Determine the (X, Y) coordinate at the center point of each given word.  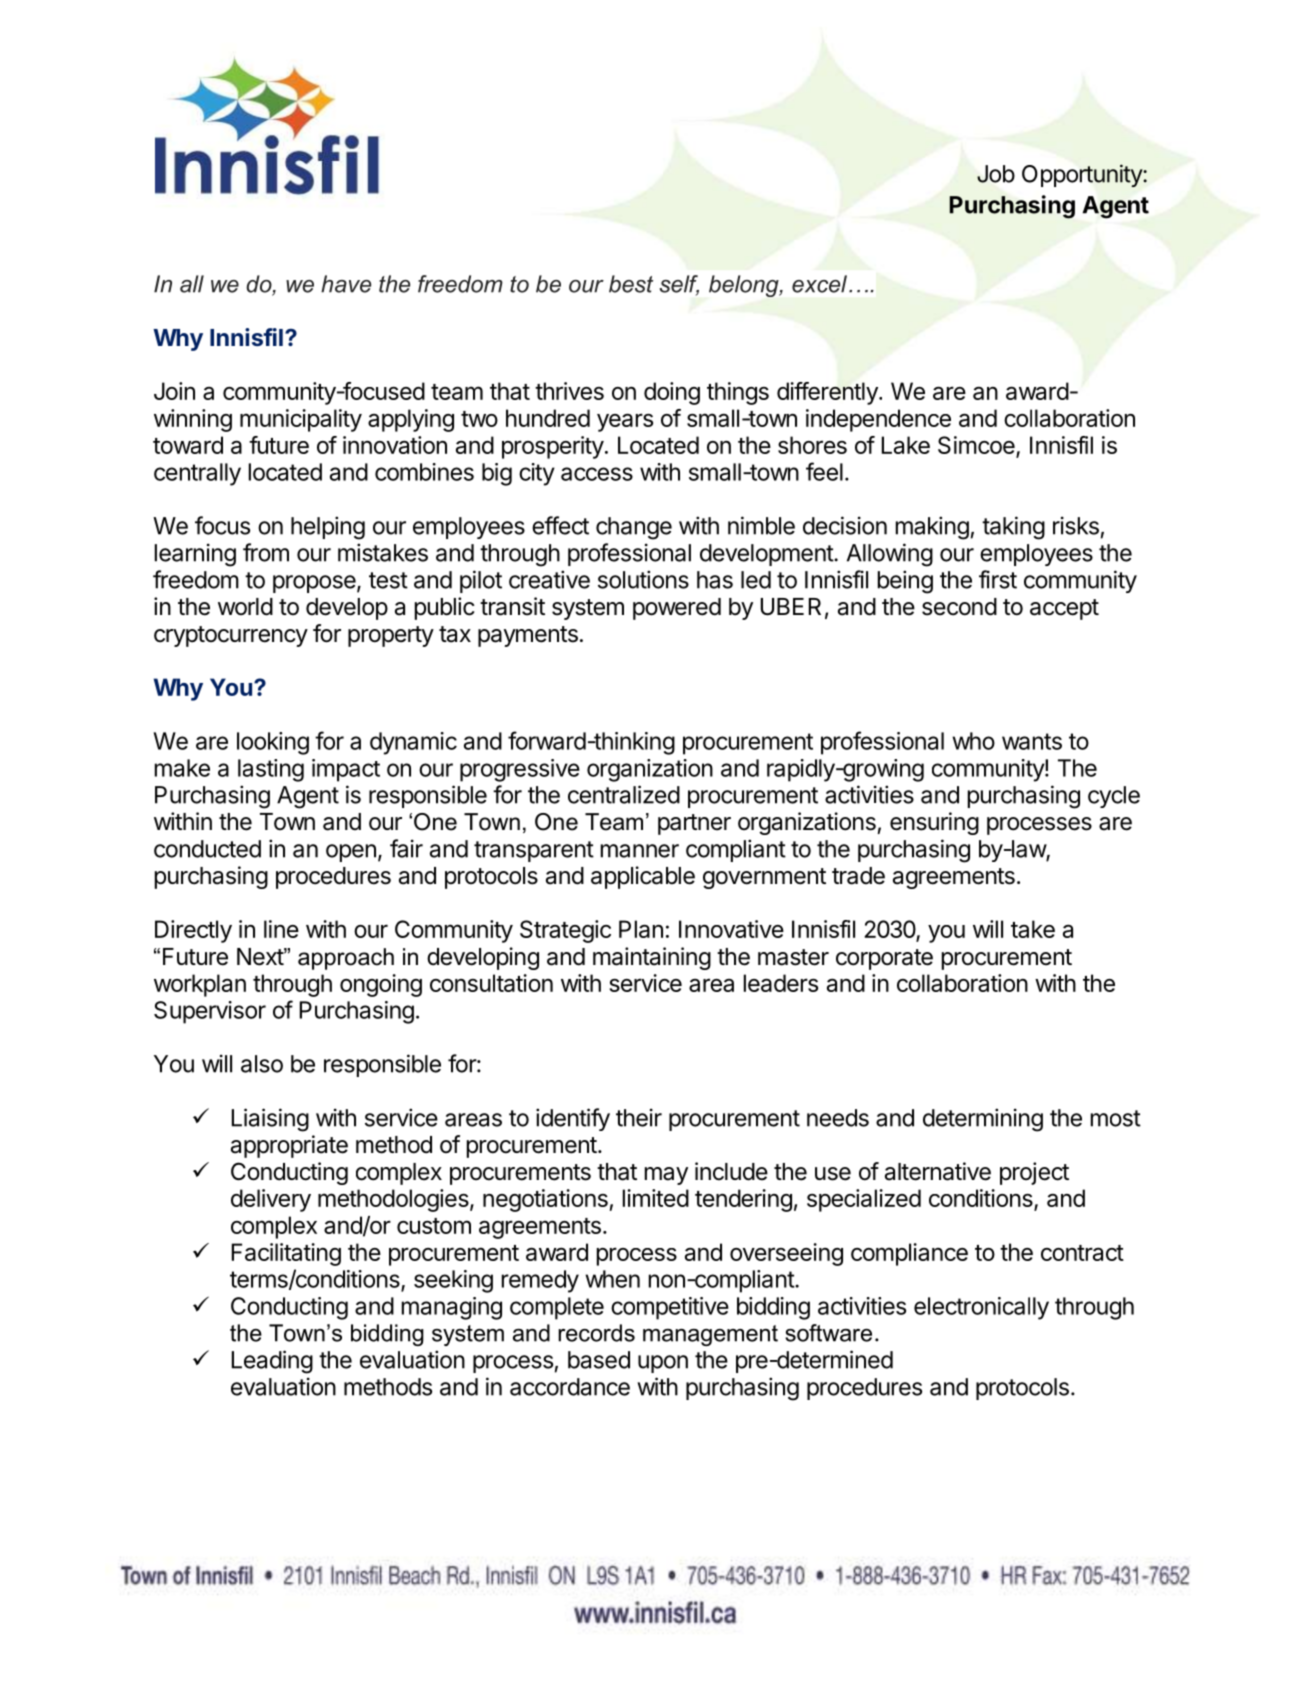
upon (663, 1364)
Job (996, 174)
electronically (981, 1308)
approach (346, 959)
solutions (643, 579)
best (631, 284)
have (346, 284)
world (245, 607)
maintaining (652, 958)
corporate (884, 959)
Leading (272, 1362)
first (998, 579)
